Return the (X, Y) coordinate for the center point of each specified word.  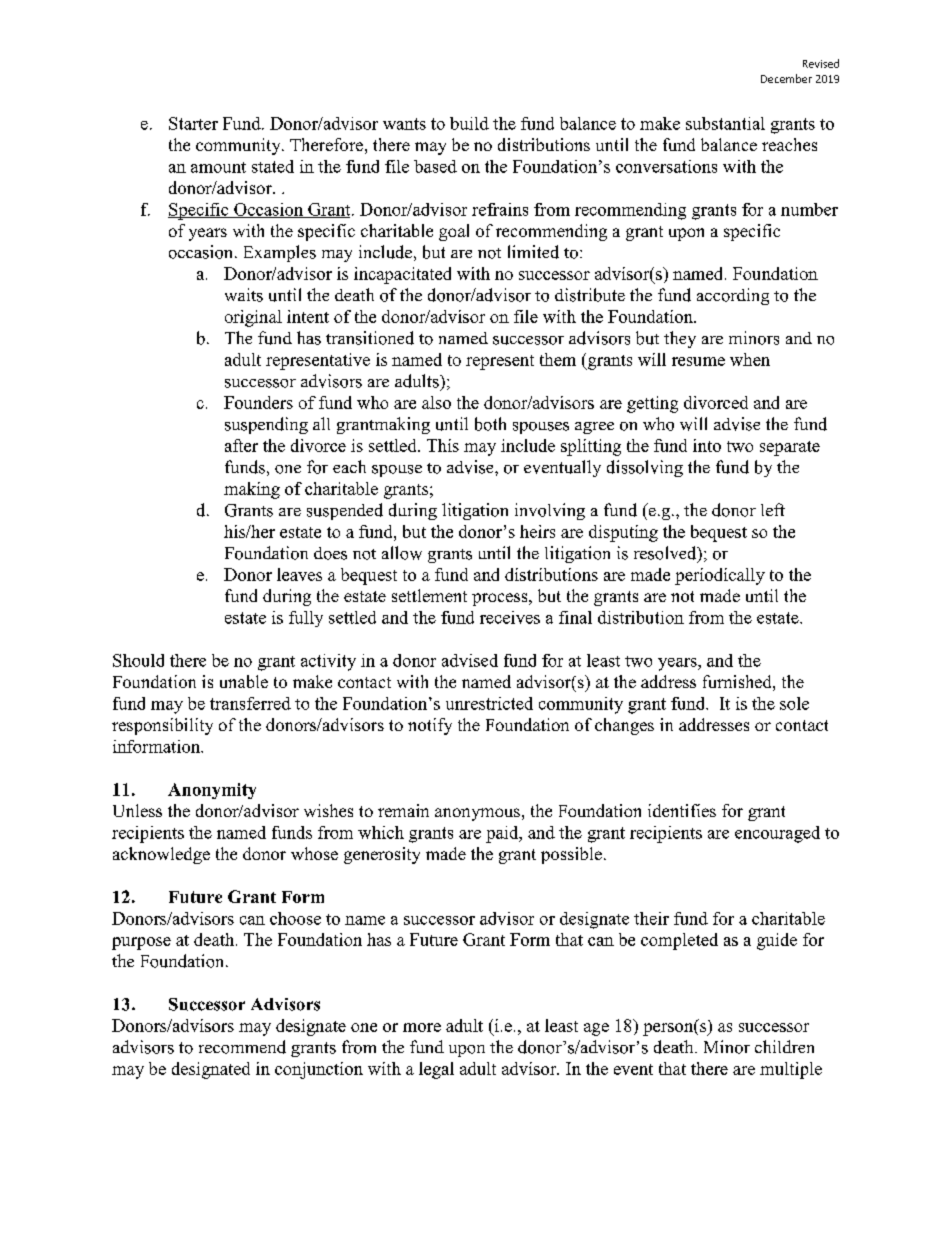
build (469, 123)
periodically (720, 576)
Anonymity (212, 791)
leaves (299, 574)
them (558, 359)
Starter (193, 123)
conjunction (319, 1070)
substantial (725, 123)
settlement (429, 595)
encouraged (777, 834)
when (750, 359)
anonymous (477, 814)
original (253, 318)
